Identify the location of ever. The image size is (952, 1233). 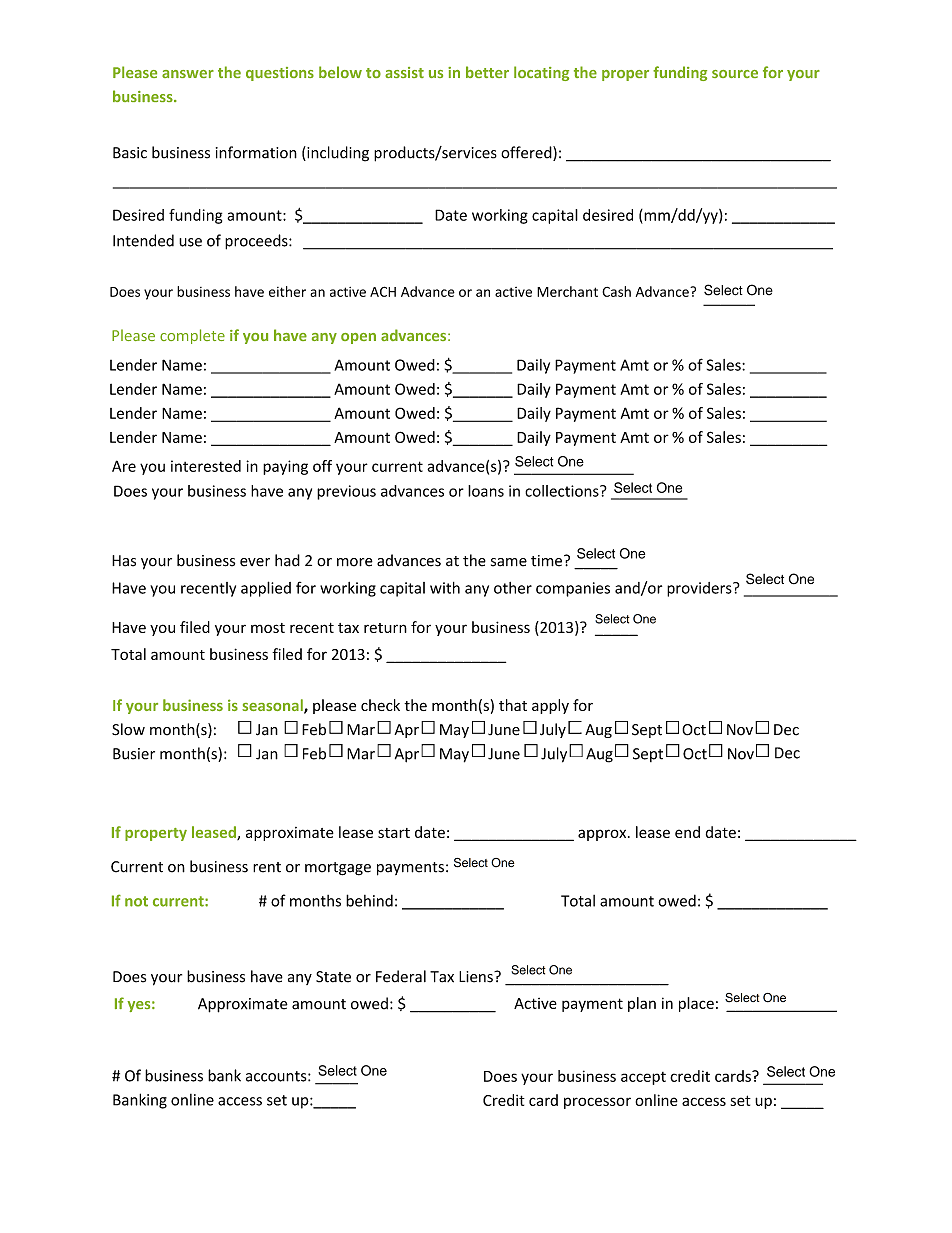
(255, 562).
